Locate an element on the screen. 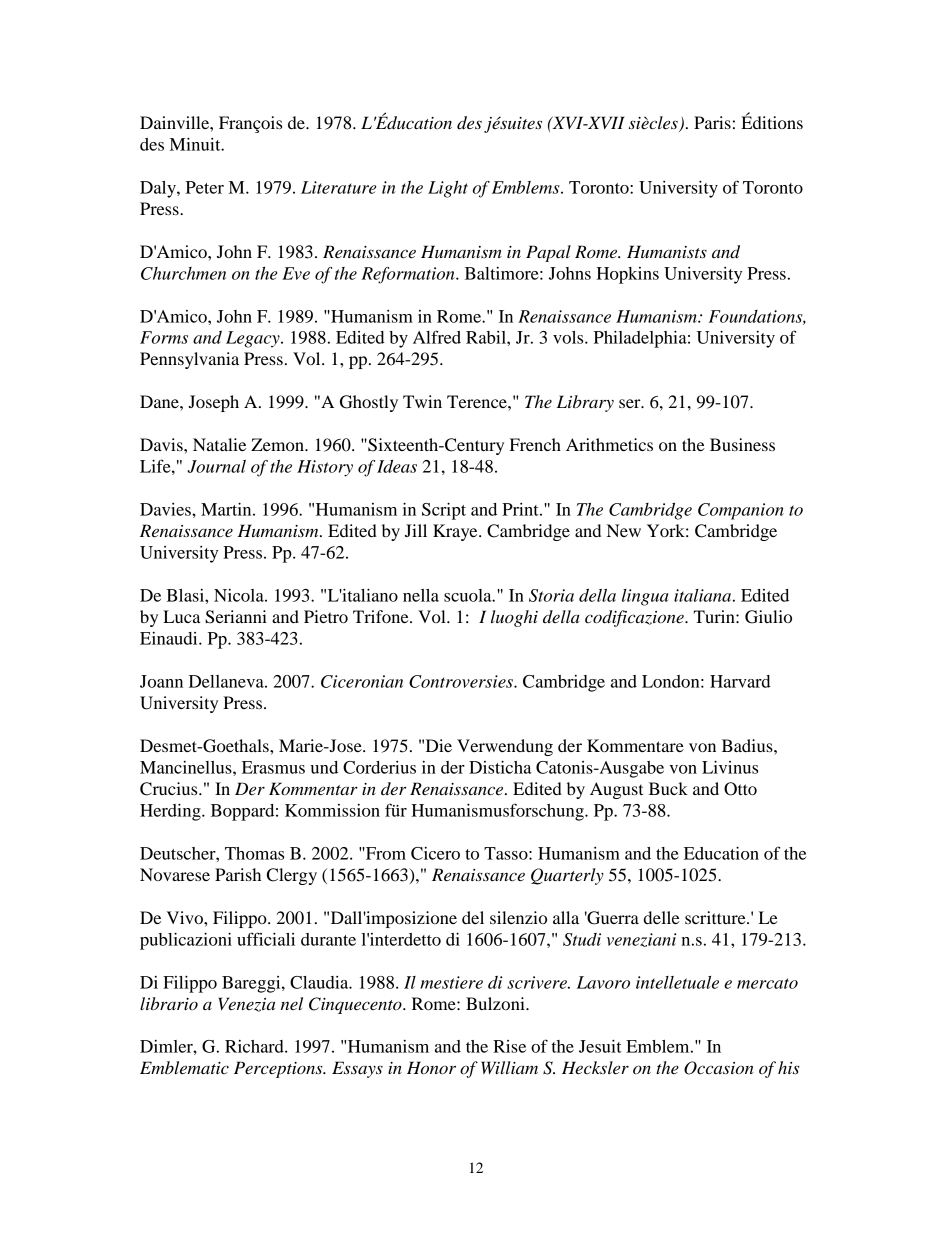 Image resolution: width=952 pixels, height=1233 pixels. Controversies is located at coordinates (462, 681).
